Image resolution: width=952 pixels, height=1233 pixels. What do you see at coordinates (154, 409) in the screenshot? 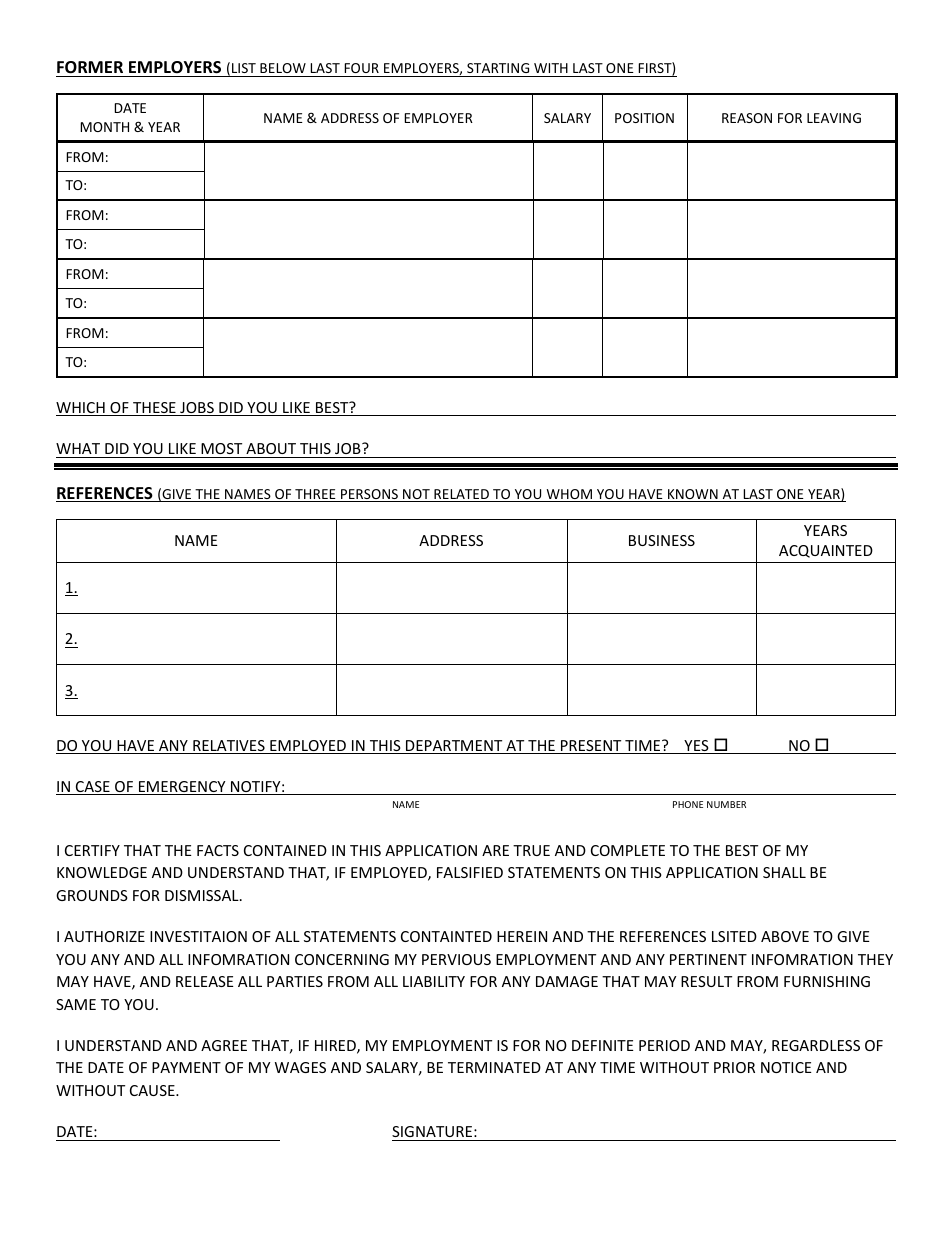
I see `THESE` at bounding box center [154, 409].
